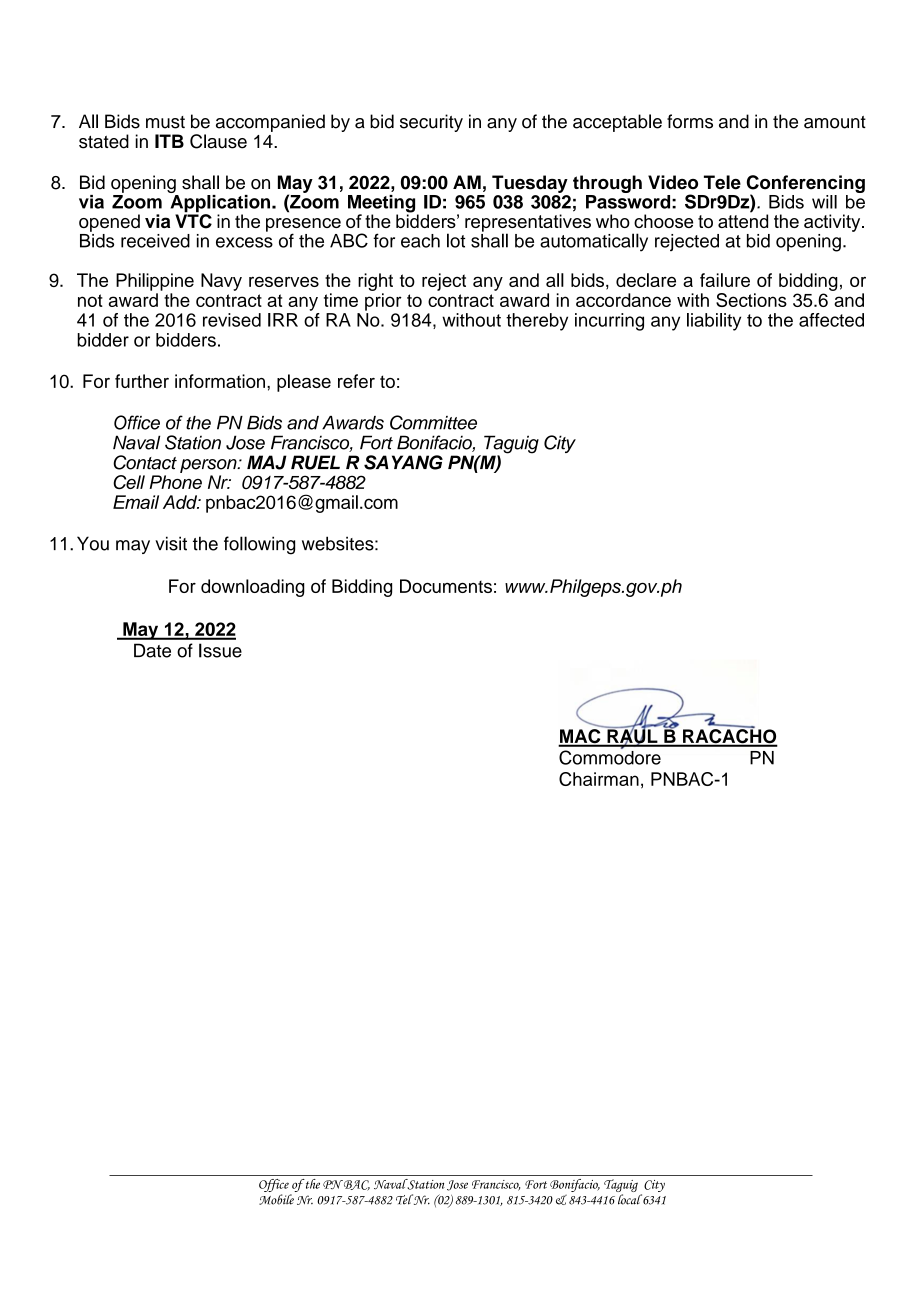  I want to click on visit, so click(171, 543).
